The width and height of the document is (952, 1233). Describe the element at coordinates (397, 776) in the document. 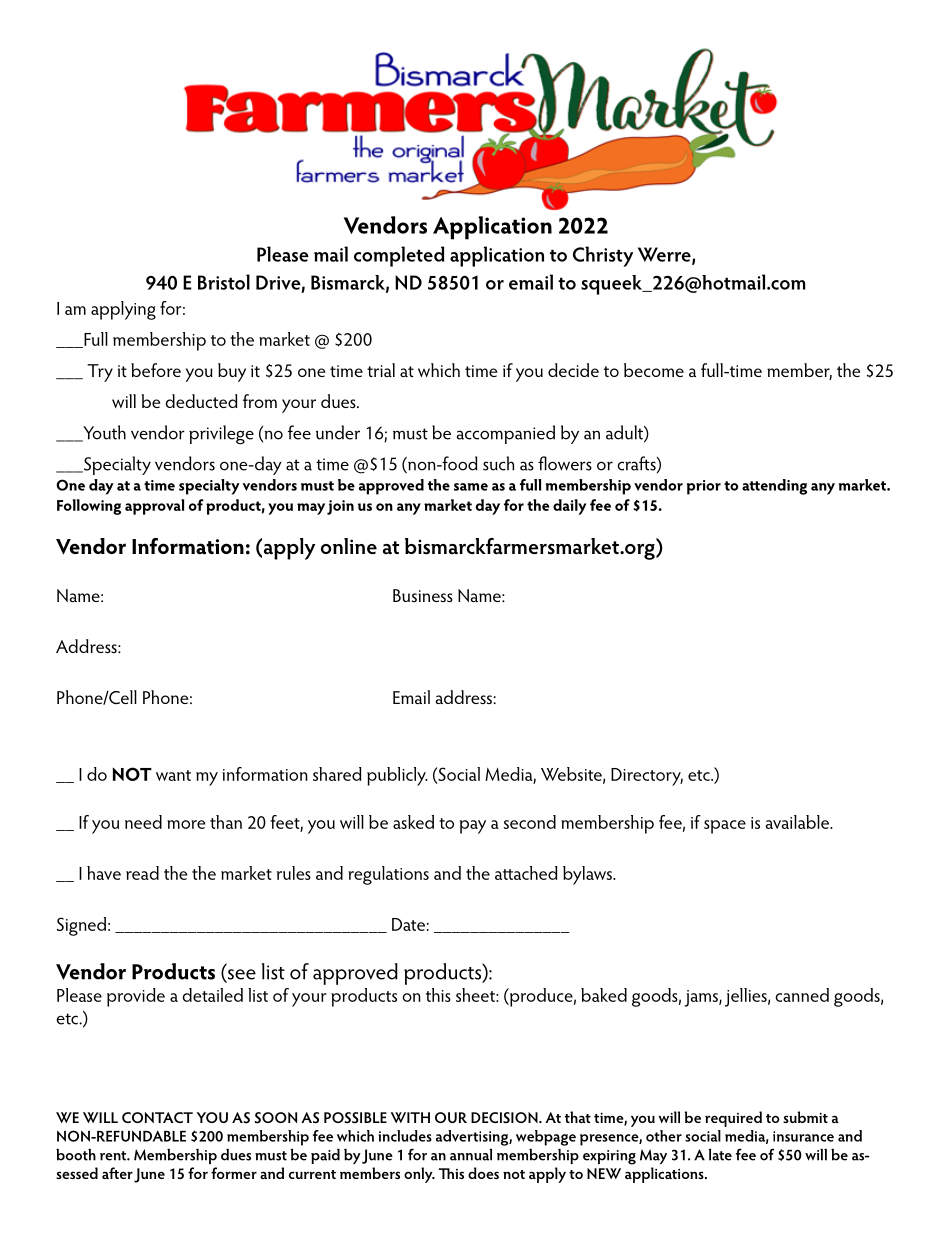

I see `publicly` at that location.
